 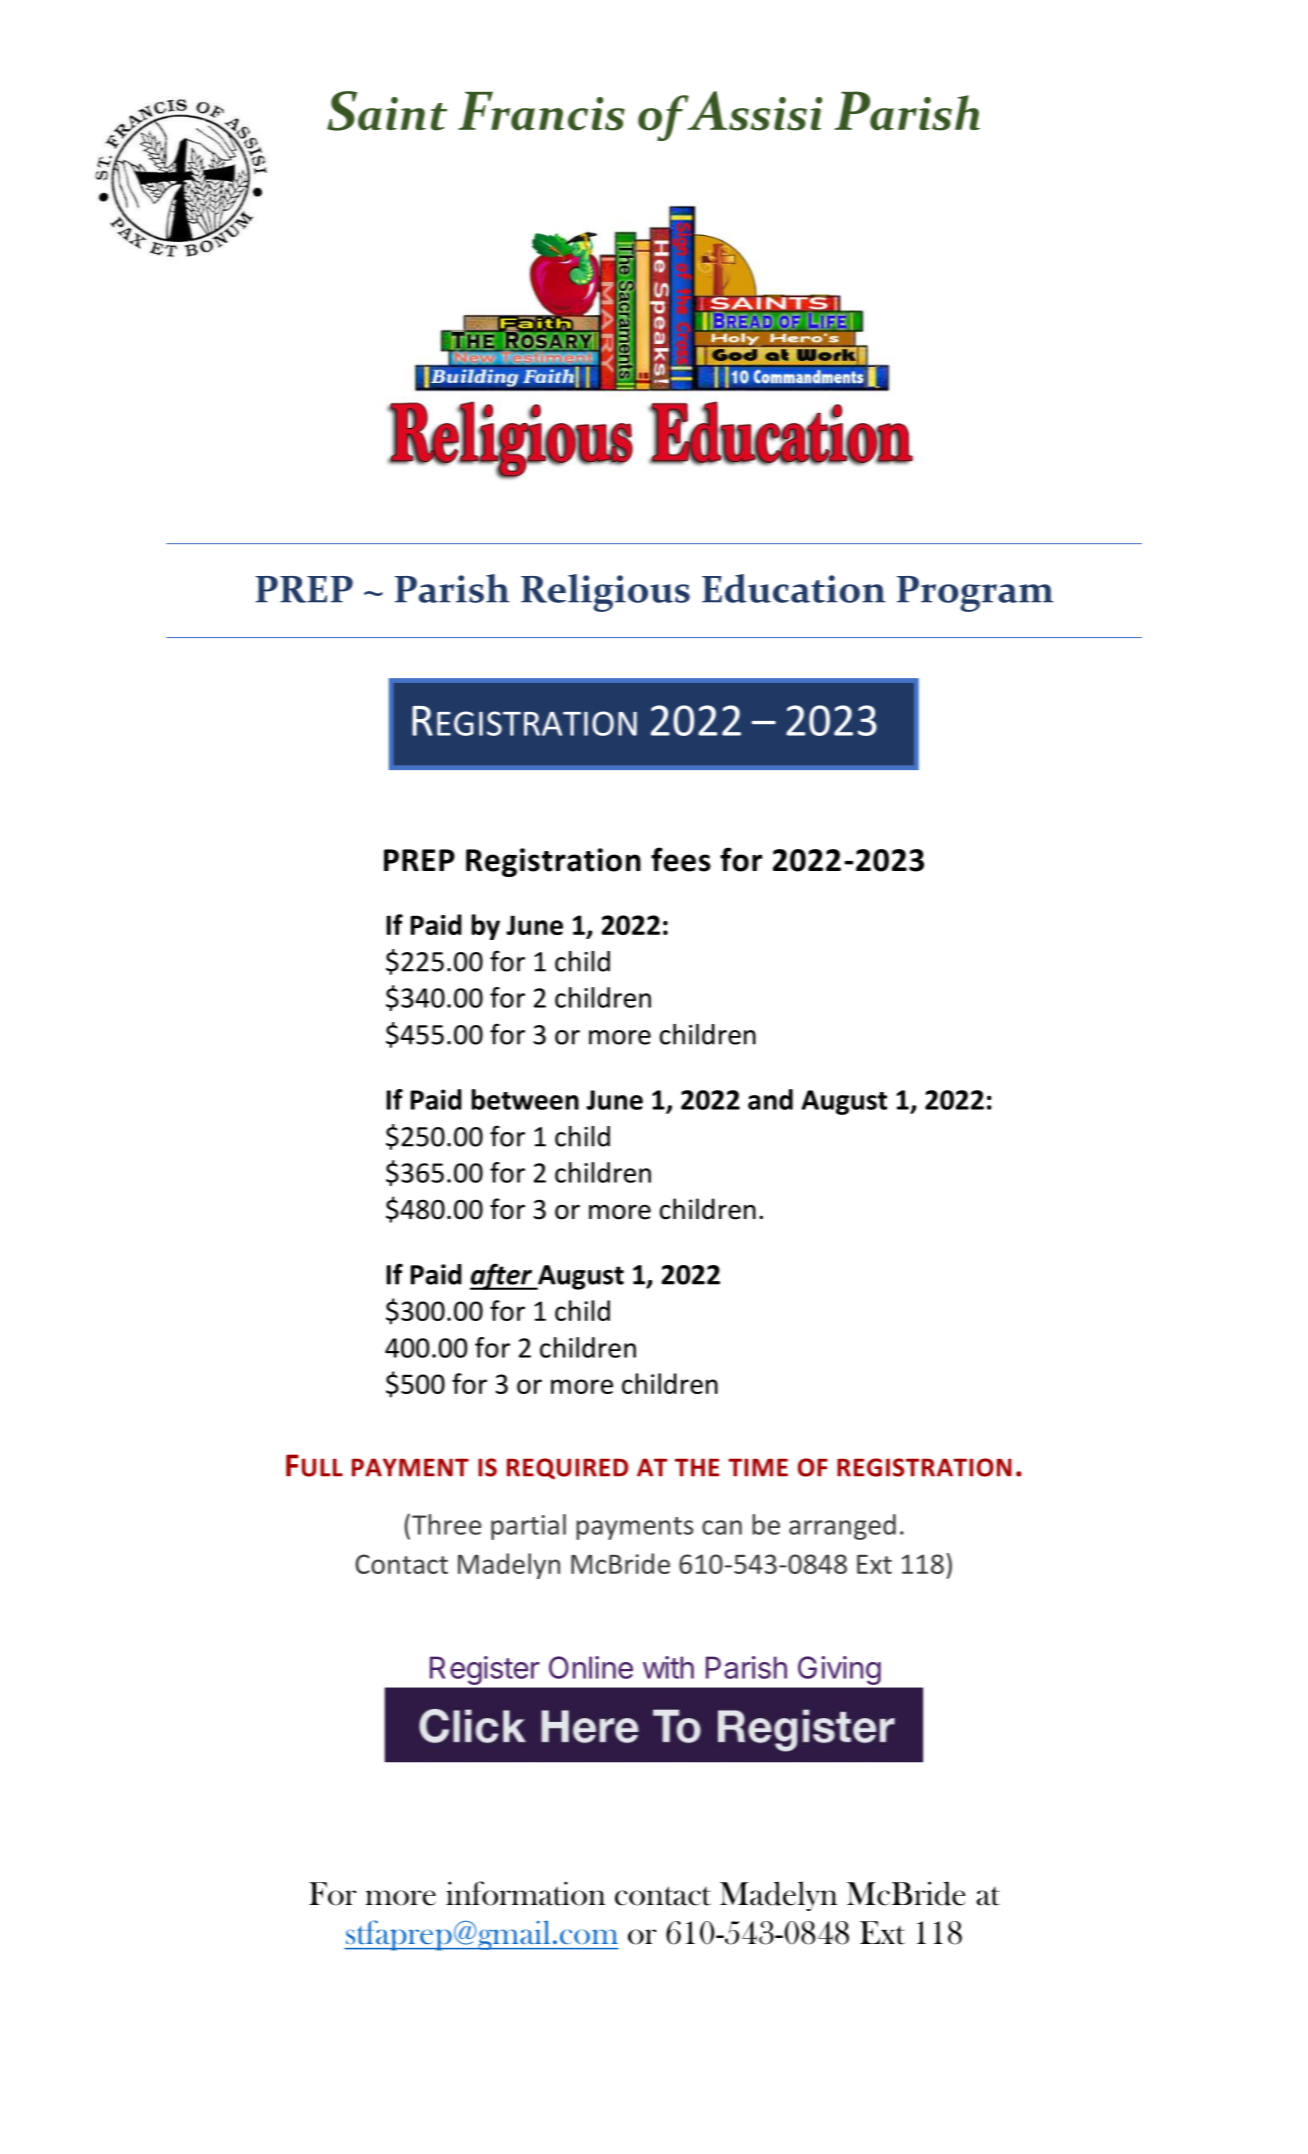 I want to click on REQUIRED, so click(x=567, y=1469).
